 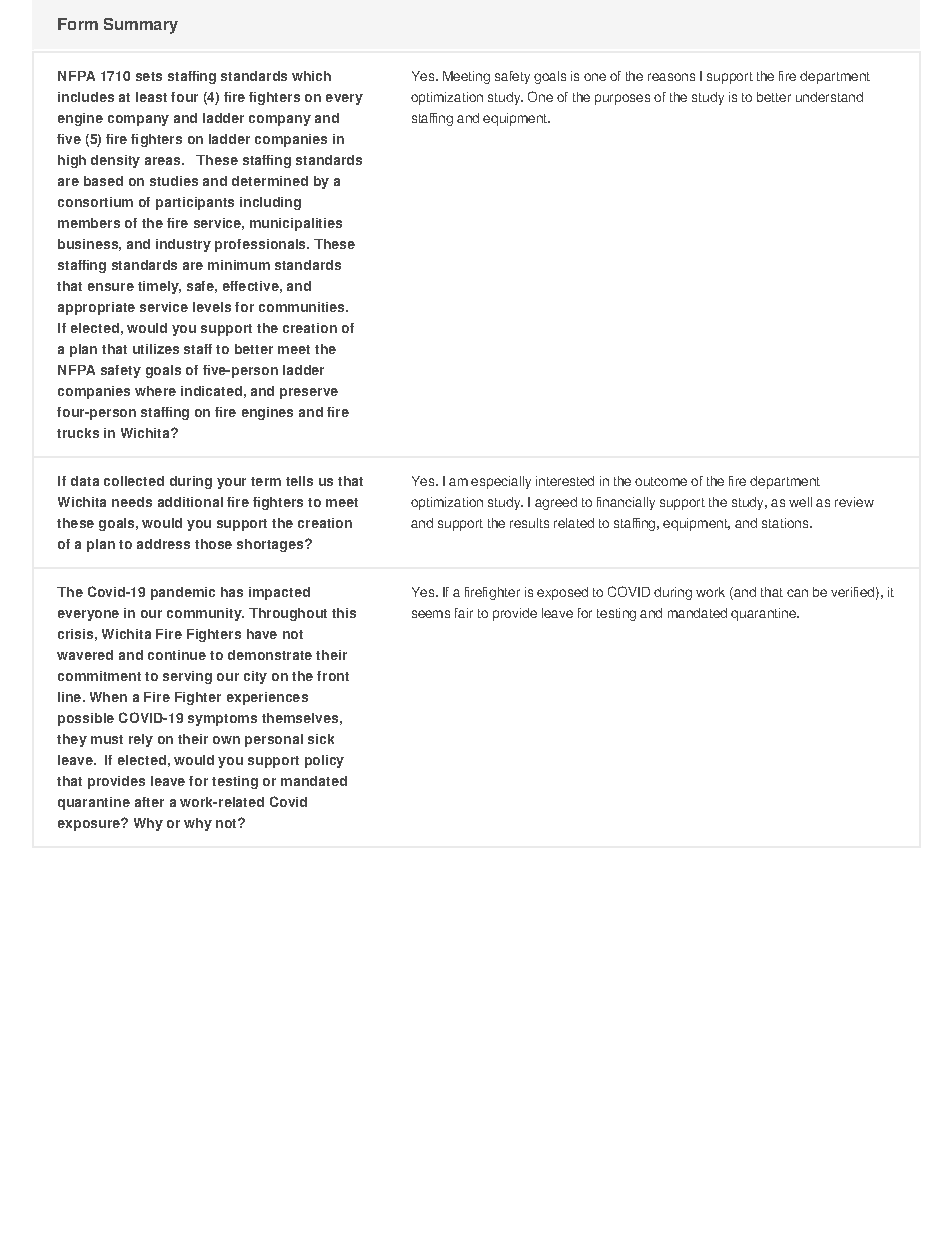 What do you see at coordinates (141, 26) in the image?
I see `Summary` at bounding box center [141, 26].
